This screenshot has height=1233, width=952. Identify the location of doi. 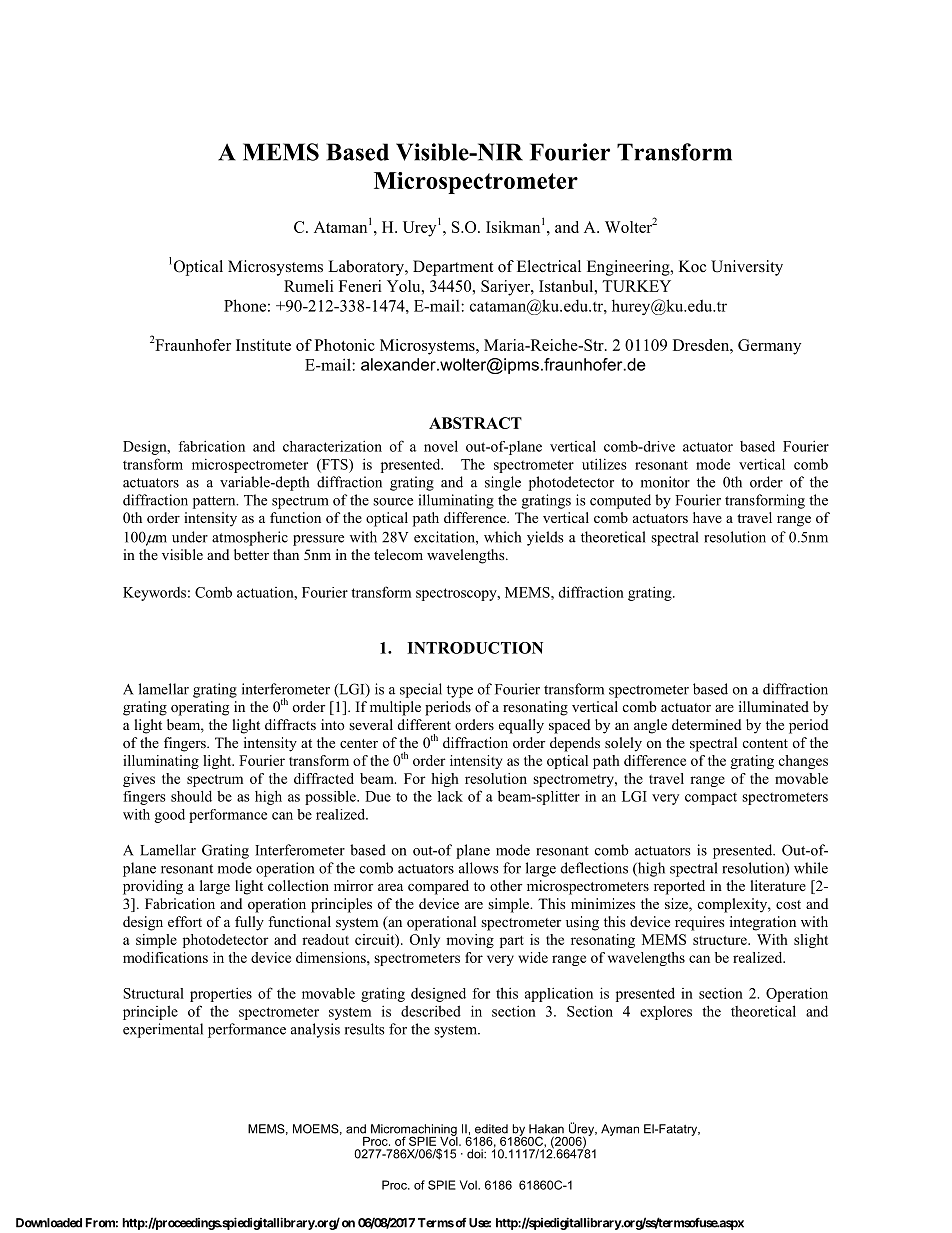
(476, 1154).
